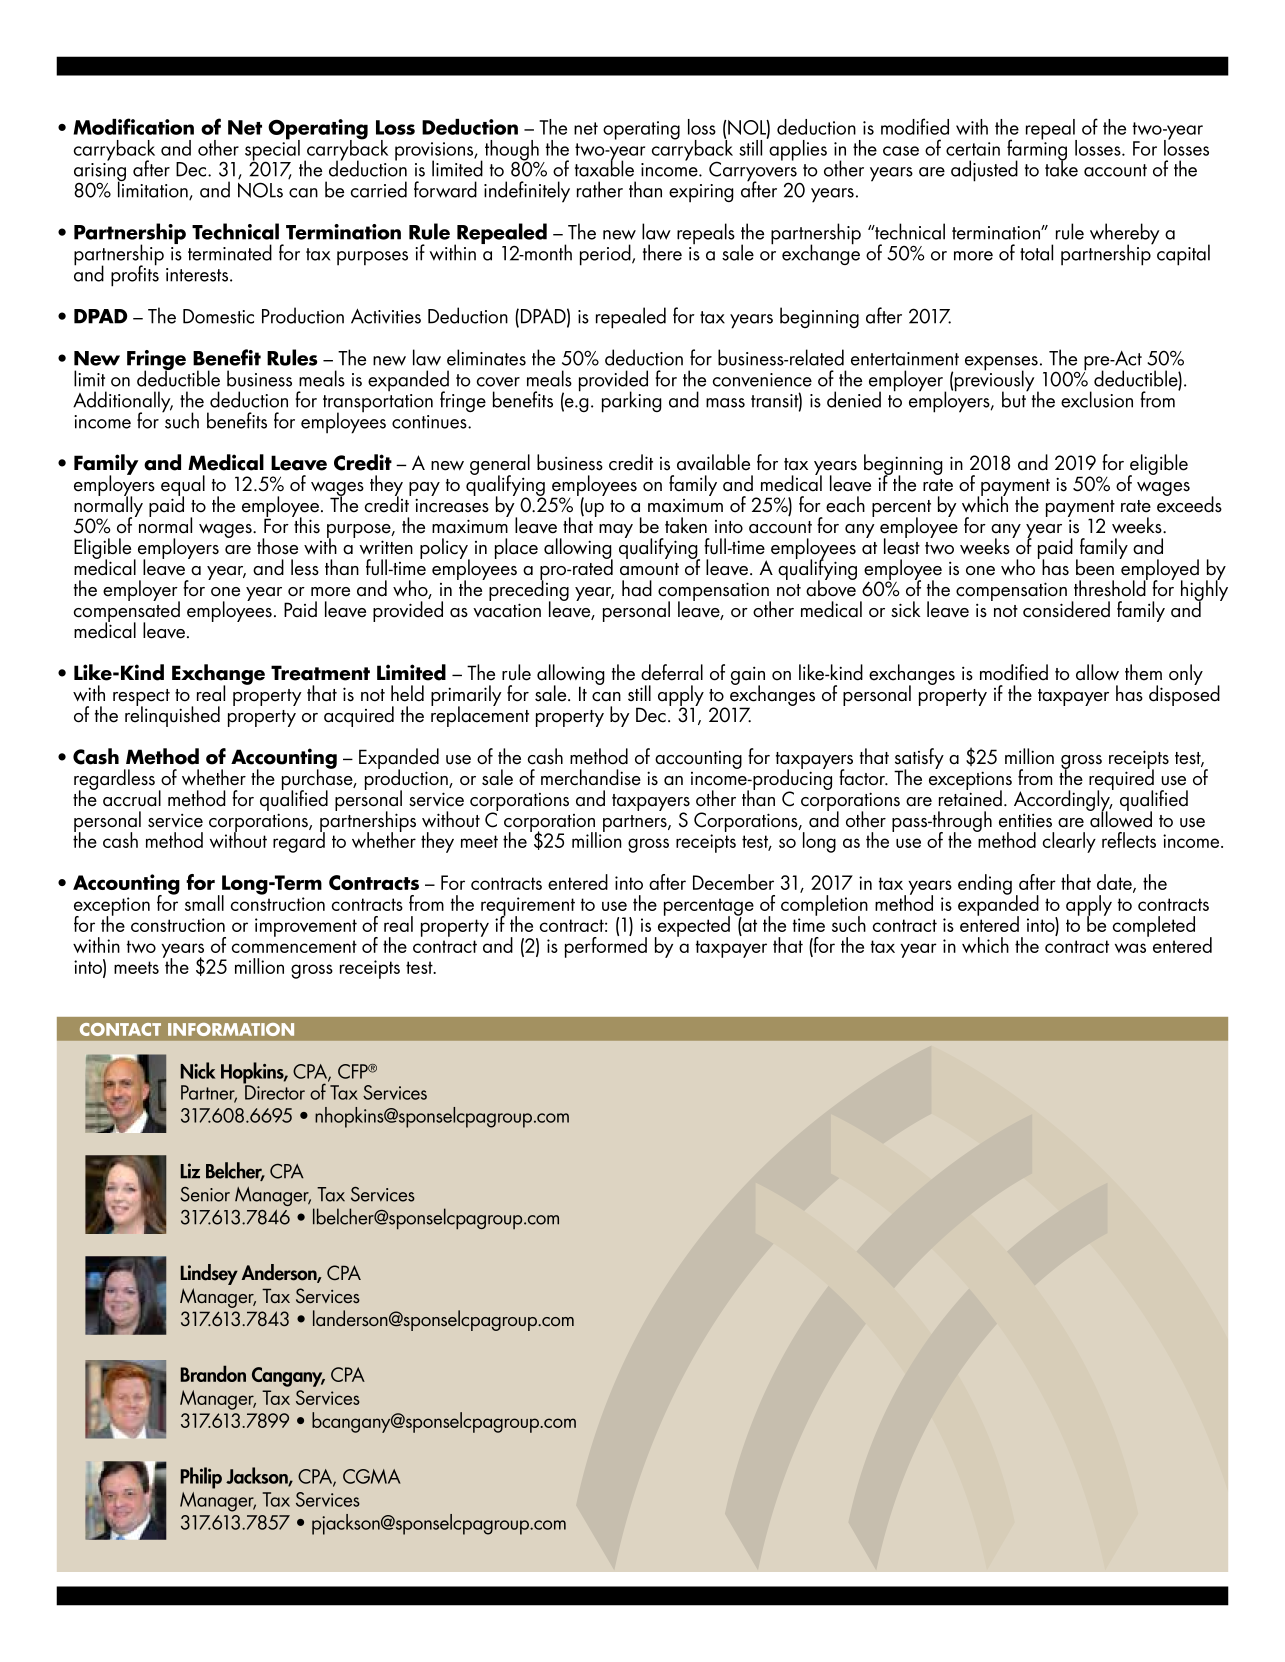  What do you see at coordinates (606, 946) in the document?
I see `performed` at bounding box center [606, 946].
